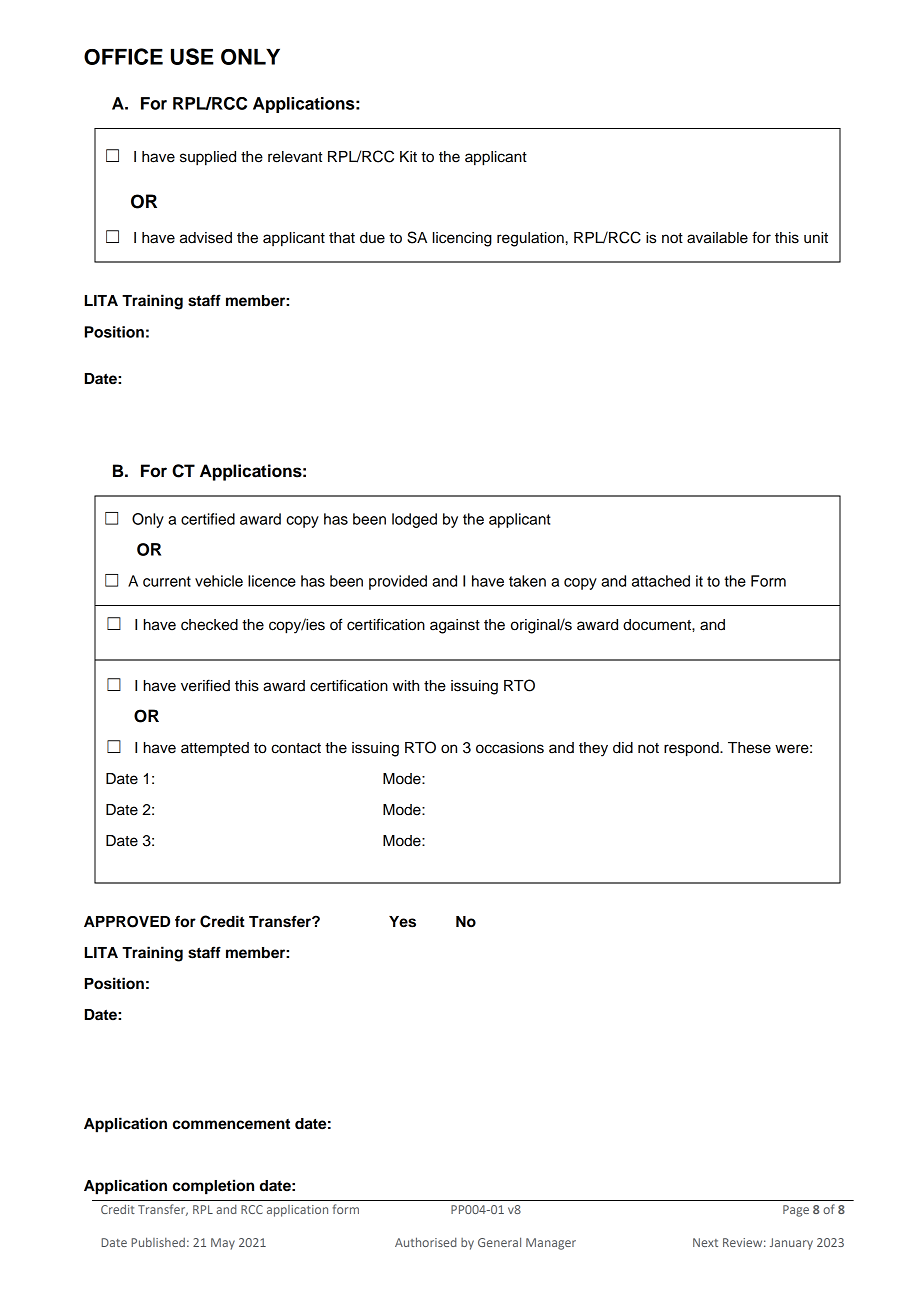 This document has height=1308, width=924. Describe the element at coordinates (408, 156) in the document. I see `Kit` at that location.
